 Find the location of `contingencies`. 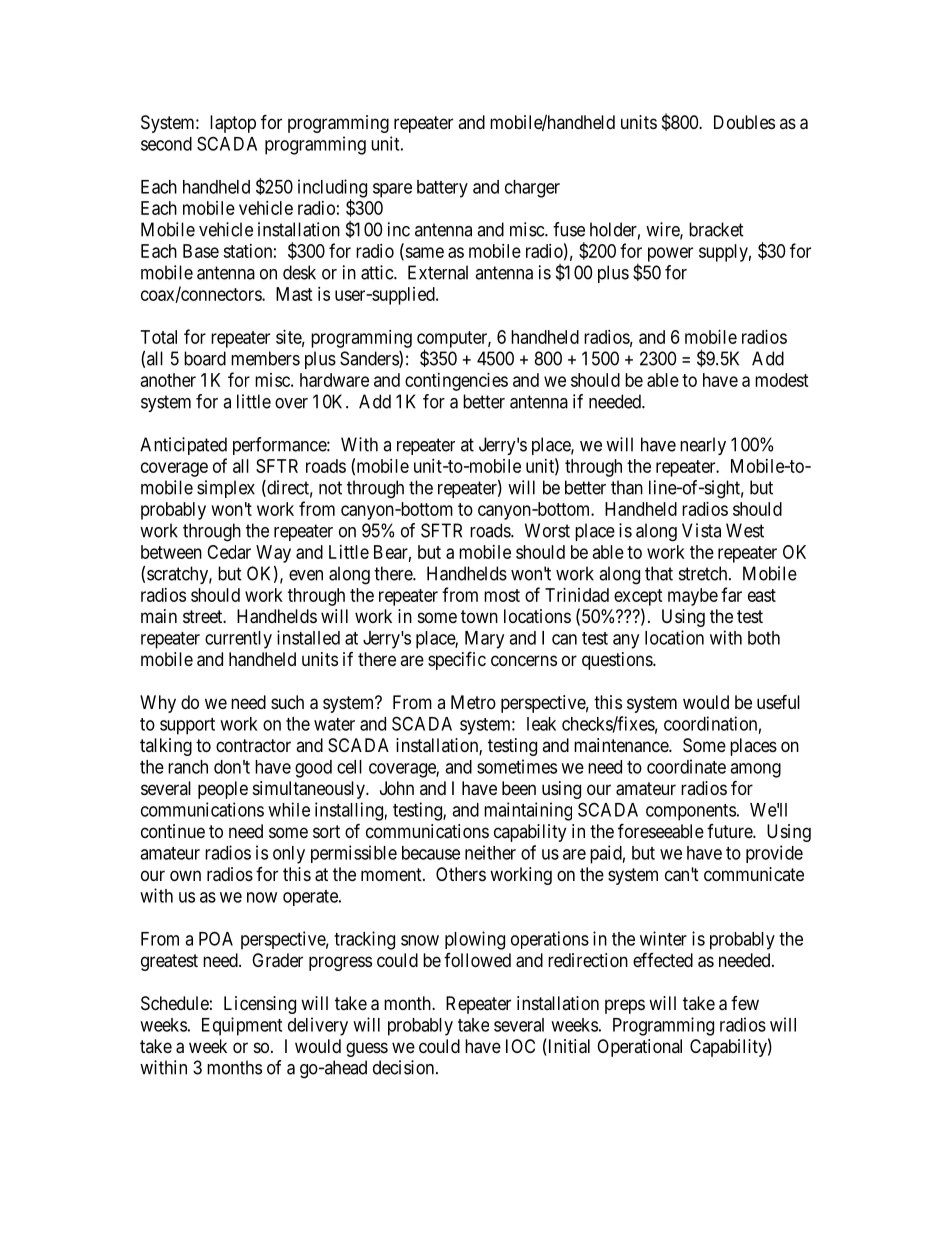

contingencies is located at coordinates (456, 382).
